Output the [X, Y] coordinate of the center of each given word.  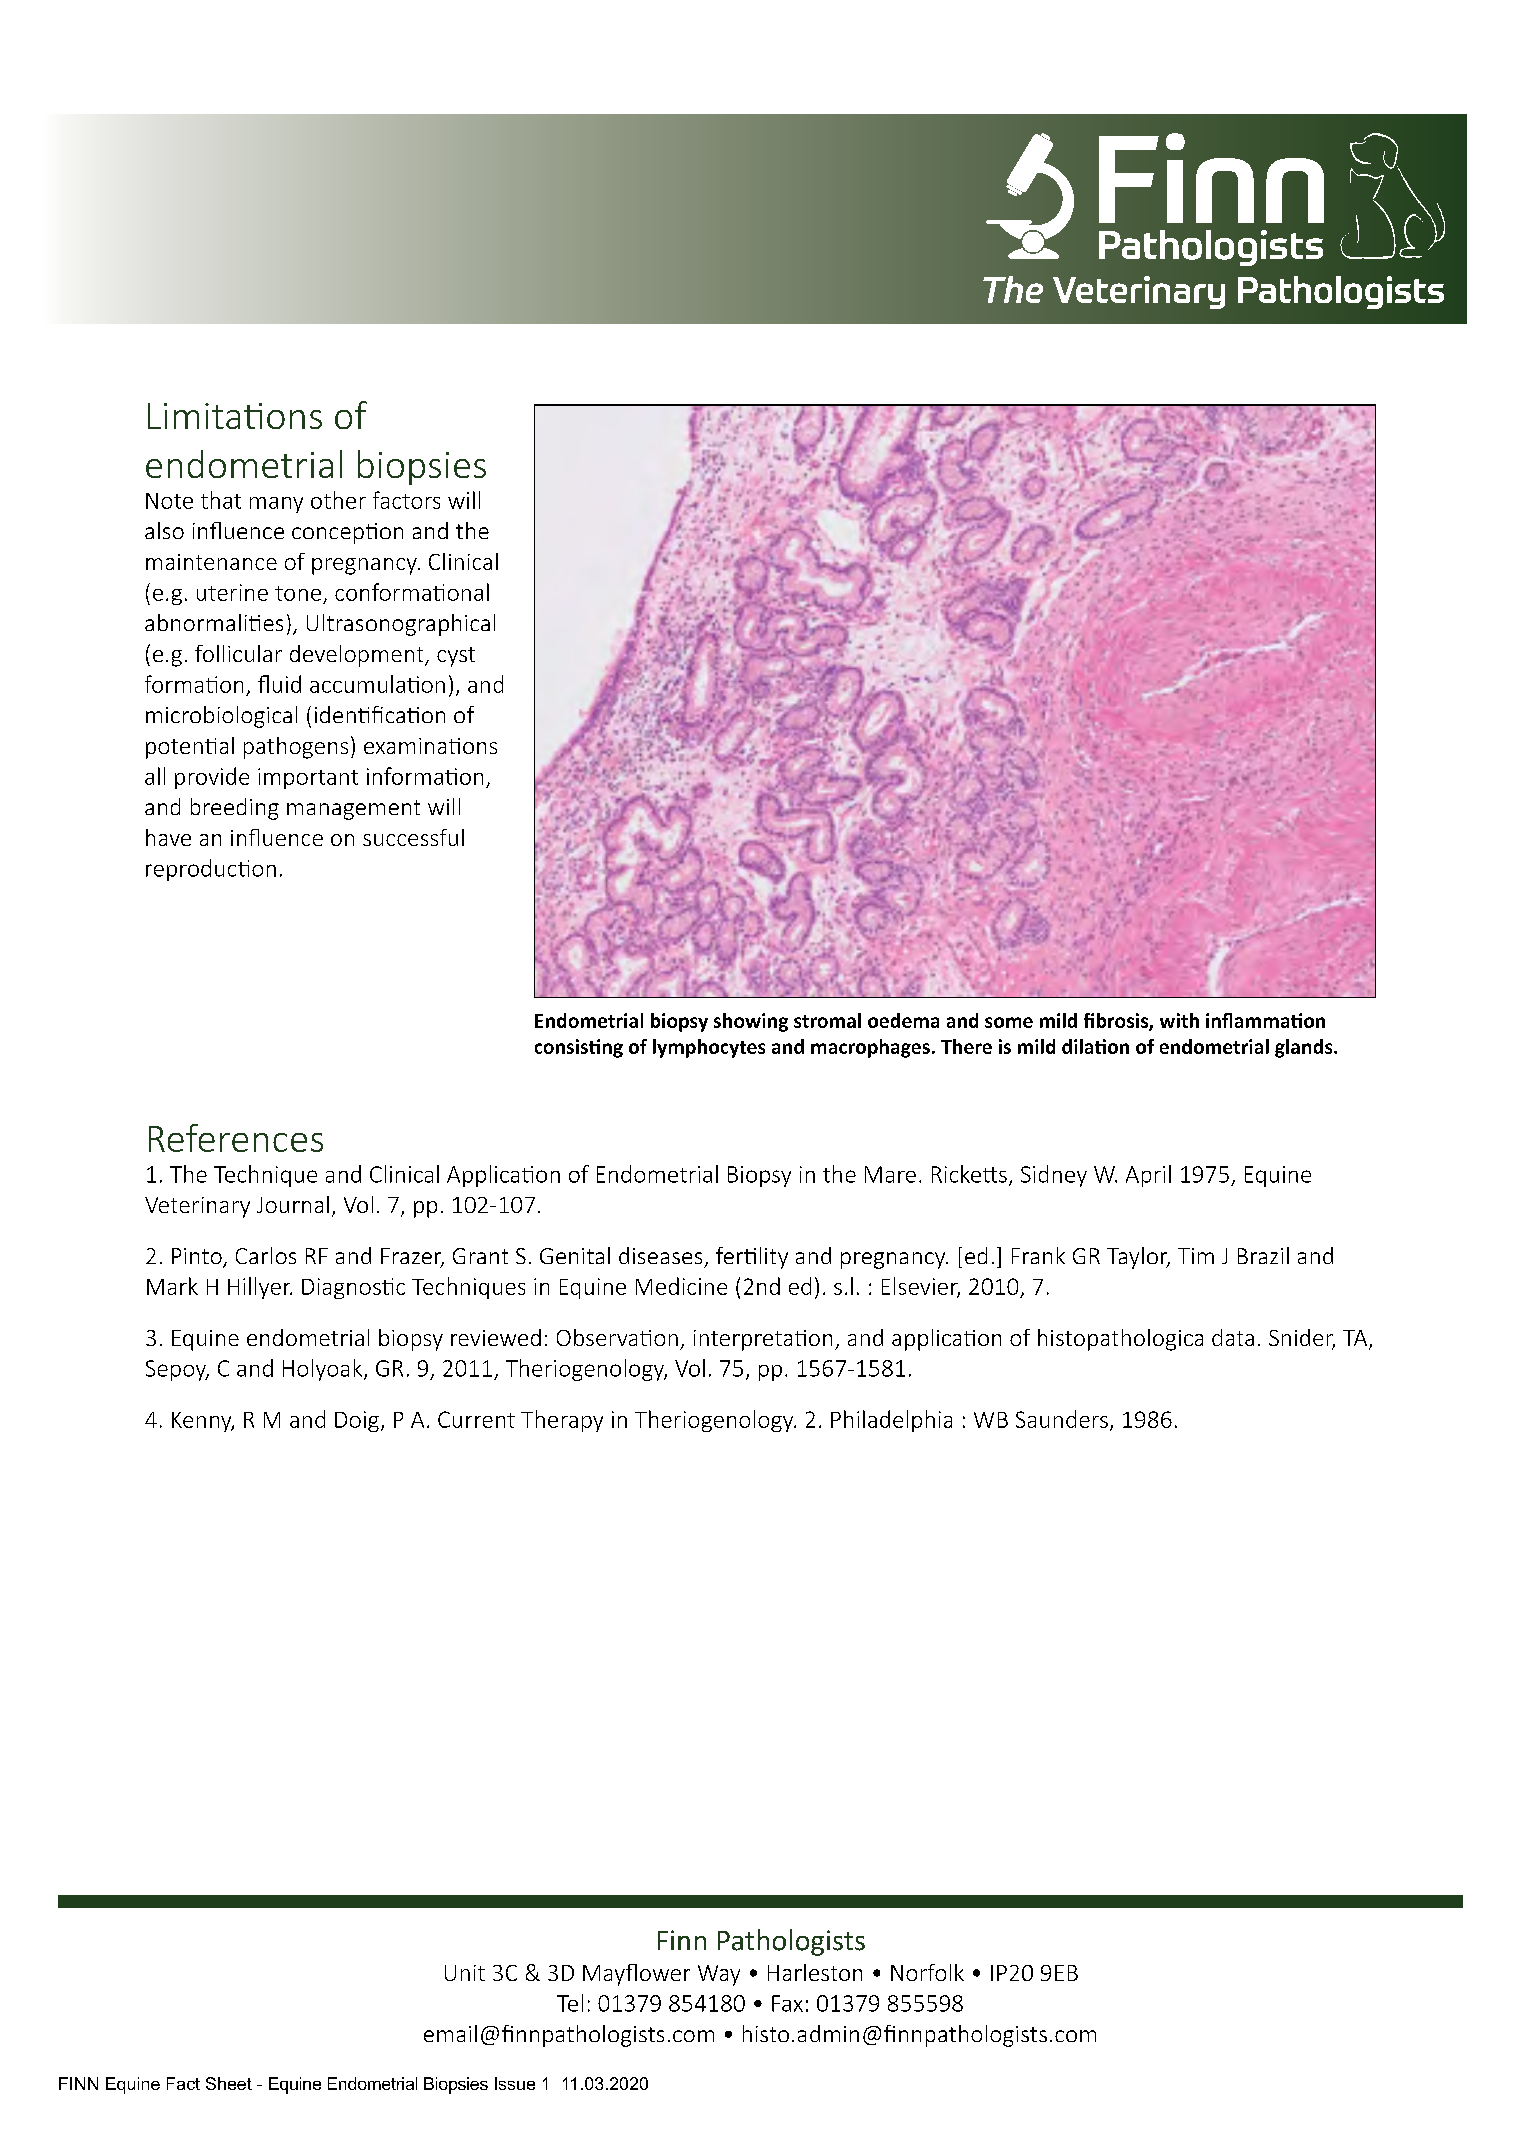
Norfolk [927, 1972]
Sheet [229, 2083]
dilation [1095, 1046]
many [276, 505]
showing [751, 1022]
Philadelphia [891, 1421]
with [1179, 1020]
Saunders [1062, 1419]
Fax [787, 2003]
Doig [357, 1421]
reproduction [211, 870]
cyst [456, 657]
